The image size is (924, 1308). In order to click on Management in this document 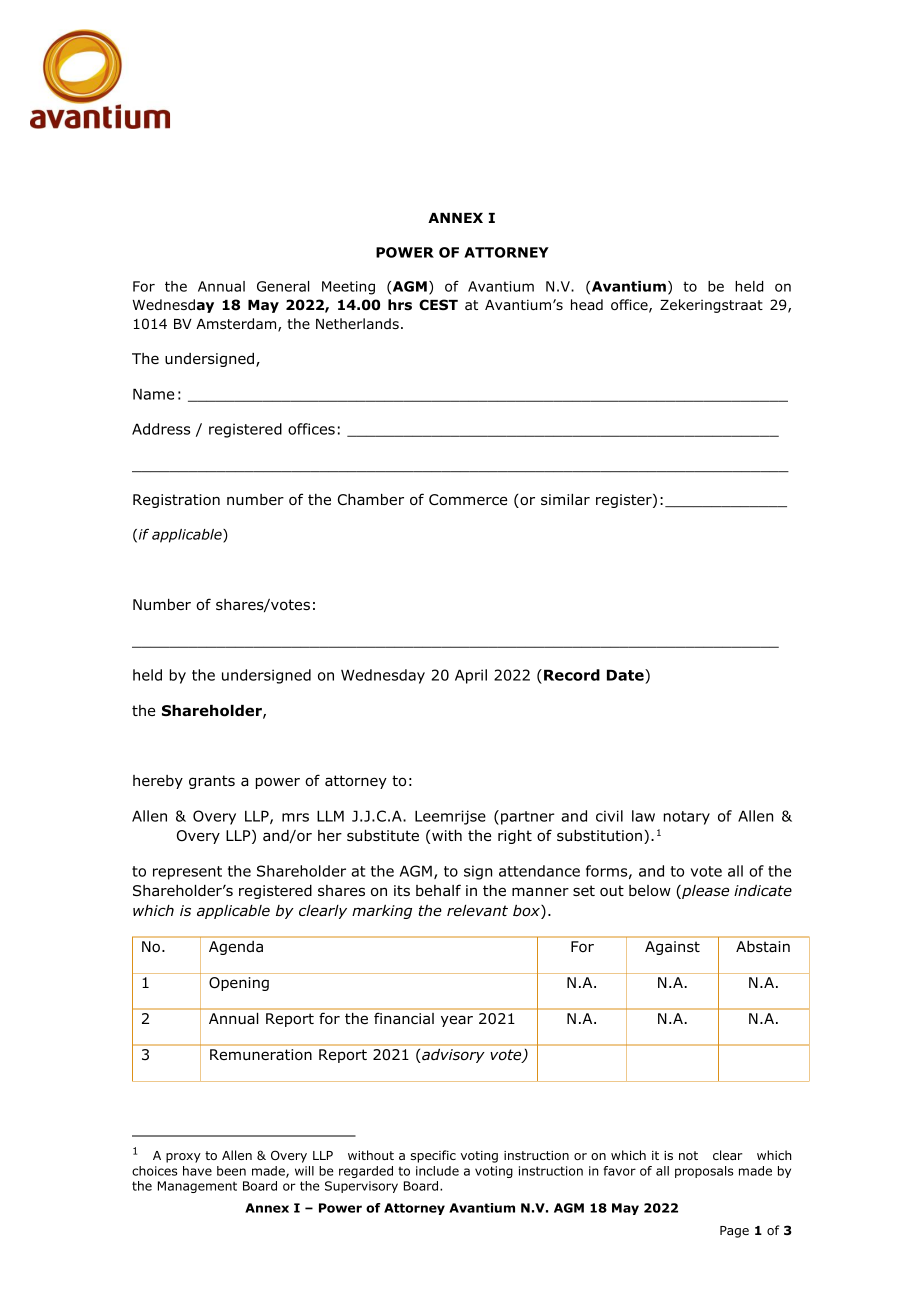, I will do `click(197, 1187)`.
